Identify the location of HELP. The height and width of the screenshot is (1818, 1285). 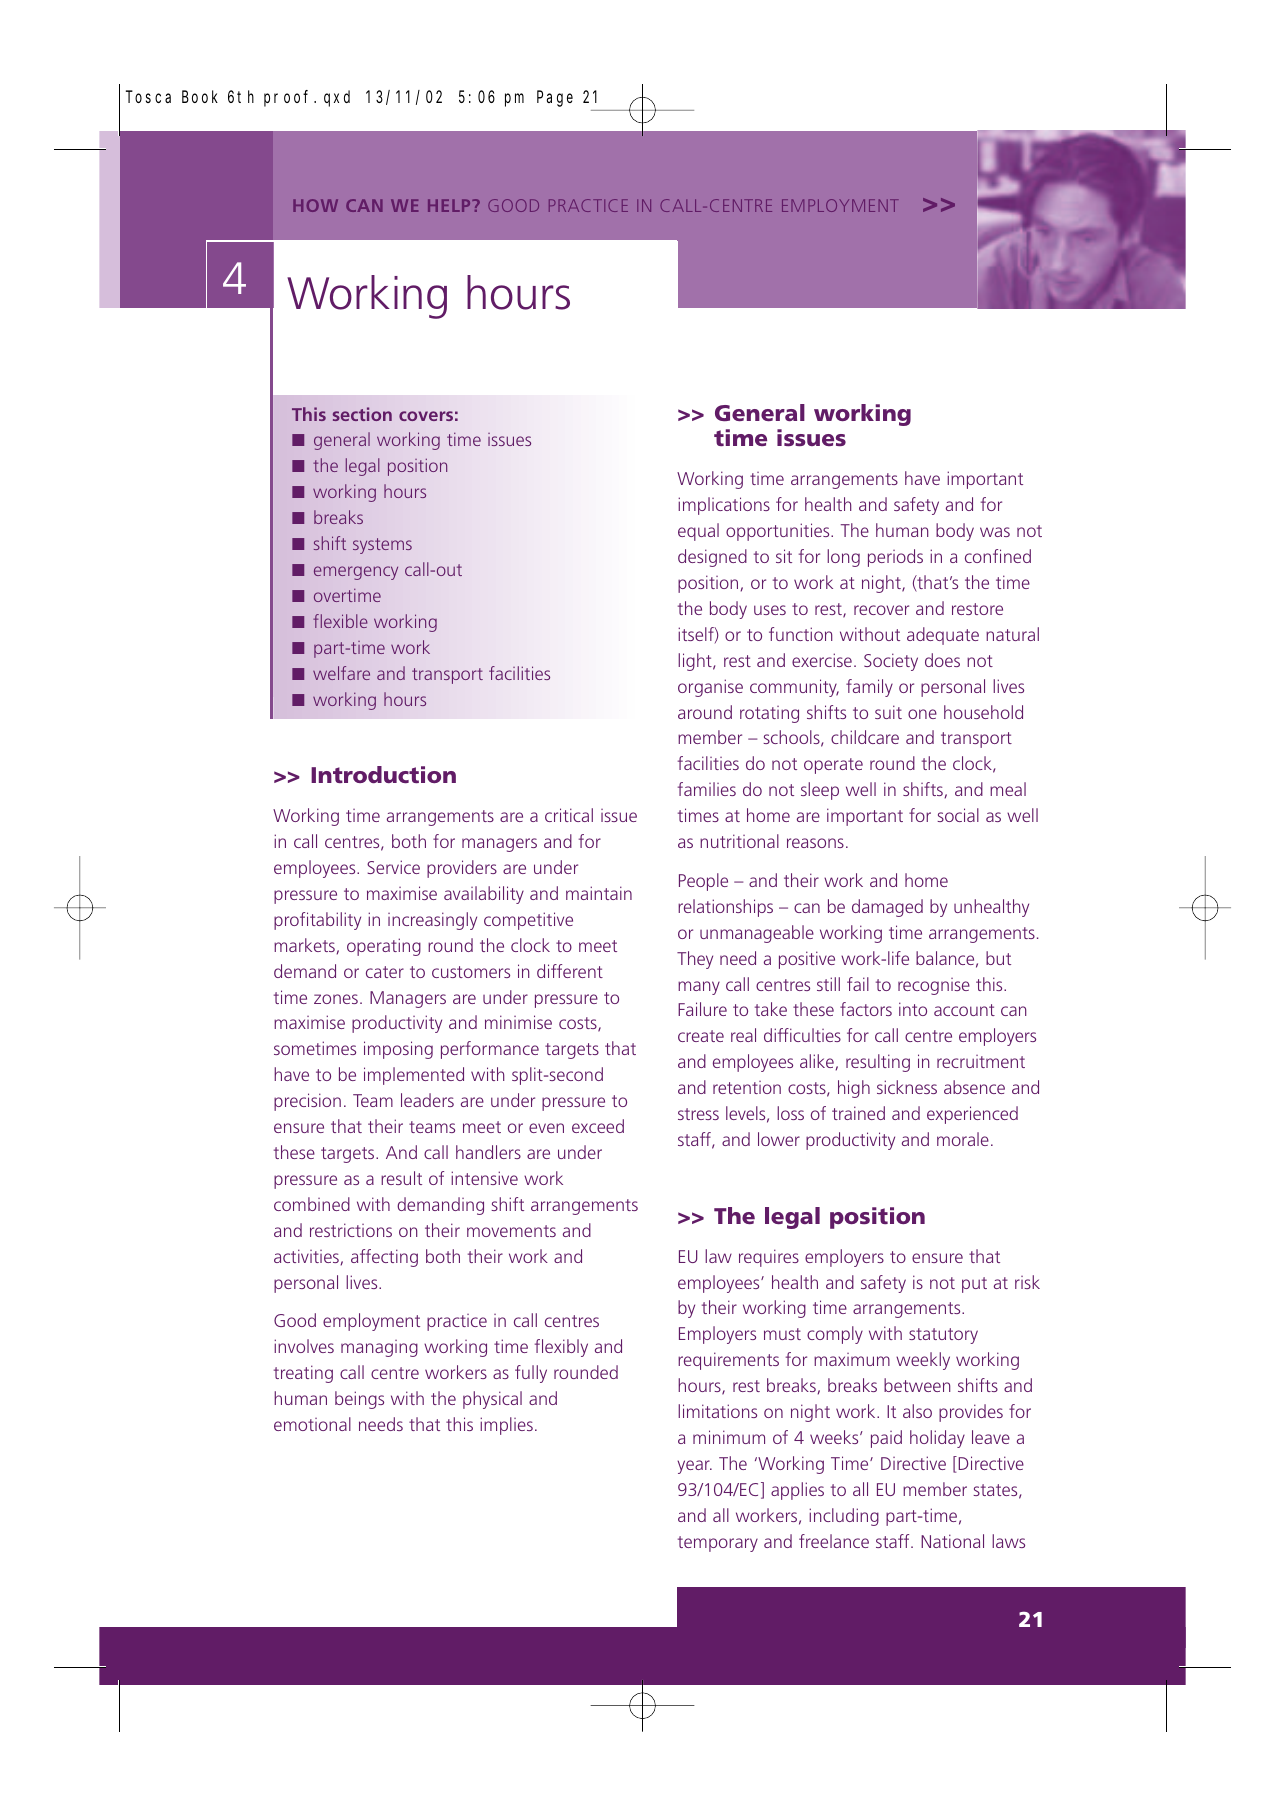
(450, 205).
